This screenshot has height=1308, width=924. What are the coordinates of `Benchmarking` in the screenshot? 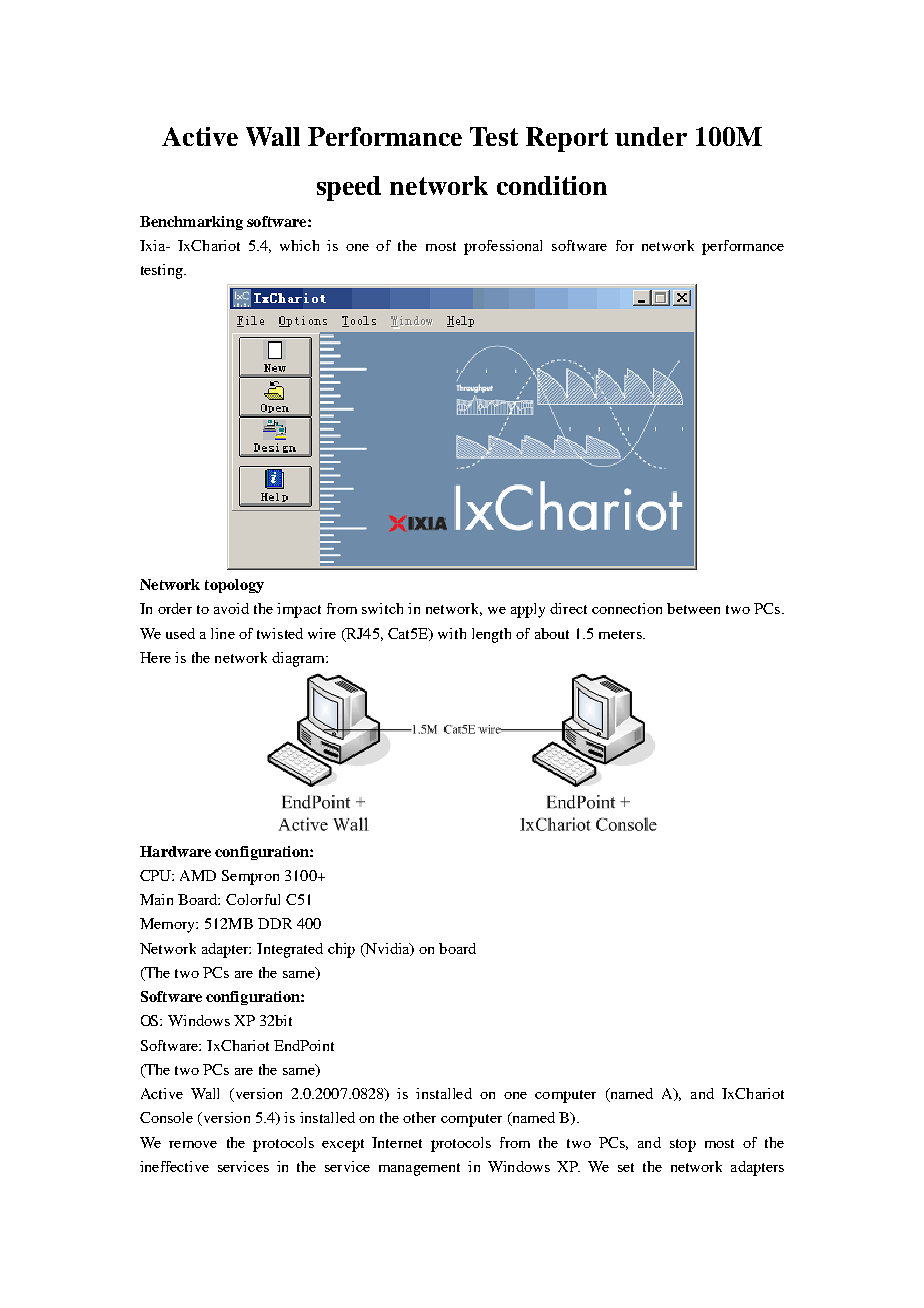 It's located at (191, 223).
